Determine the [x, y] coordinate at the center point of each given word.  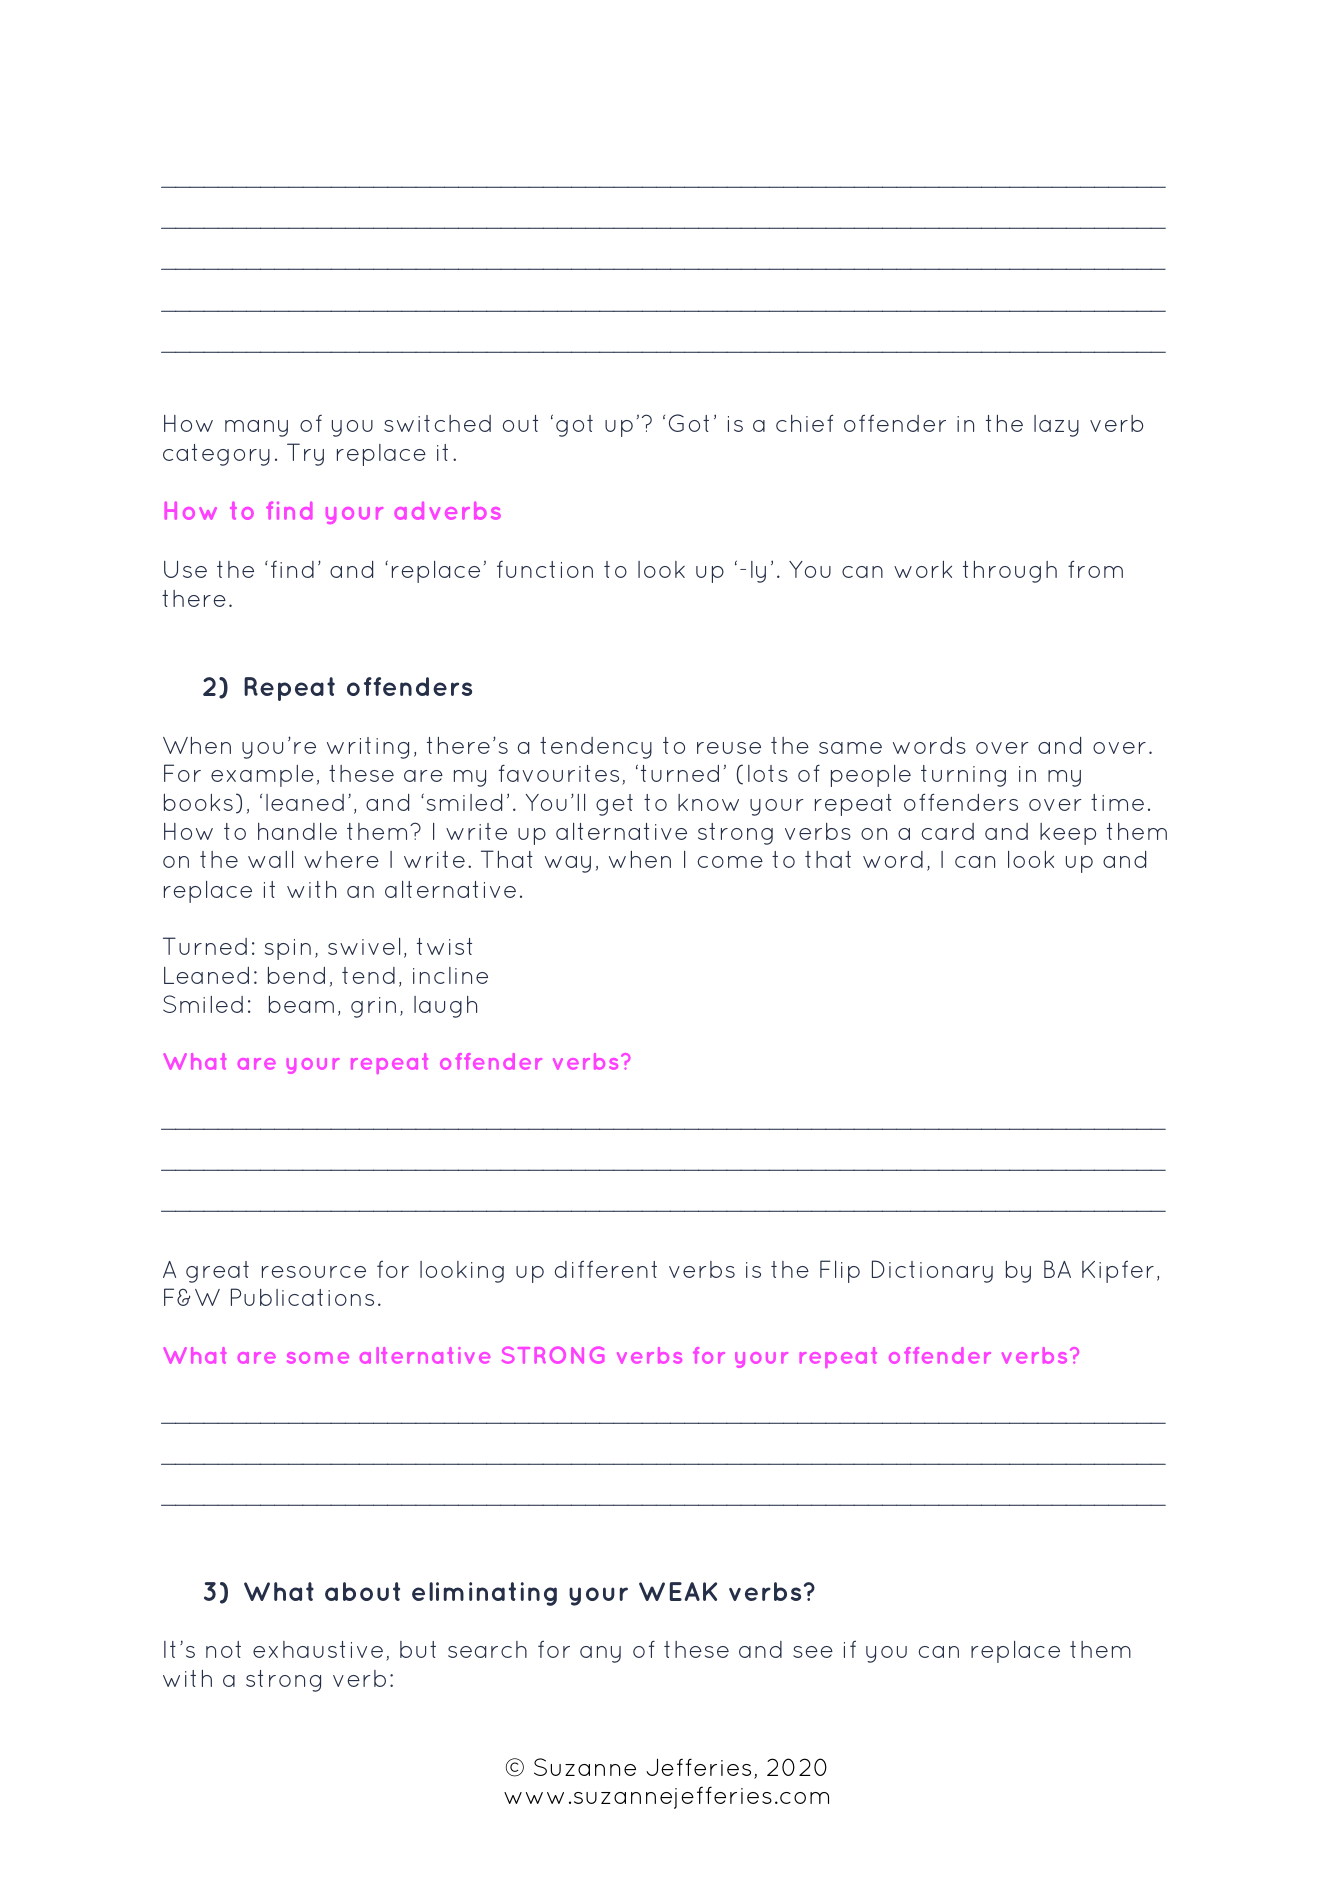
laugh [445, 1007]
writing [368, 748]
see [813, 1652]
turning [963, 776]
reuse [729, 748]
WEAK [678, 1591]
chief [804, 423]
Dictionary [932, 1271]
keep [1068, 834]
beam [301, 1004]
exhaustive [318, 1649]
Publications [302, 1297]
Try [305, 454]
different [606, 1269]
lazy [1056, 426]
